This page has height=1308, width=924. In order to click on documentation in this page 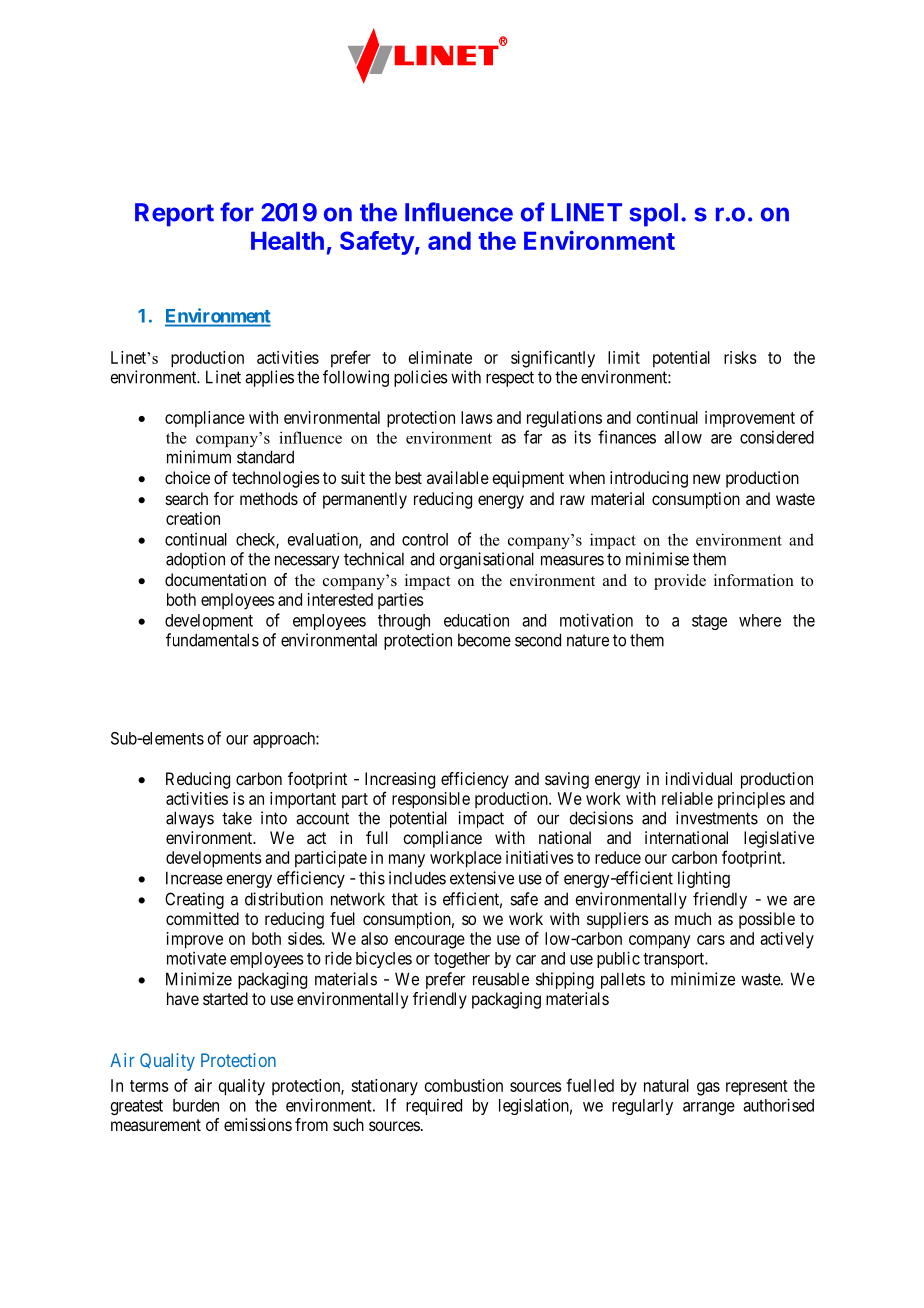, I will do `click(215, 579)`.
